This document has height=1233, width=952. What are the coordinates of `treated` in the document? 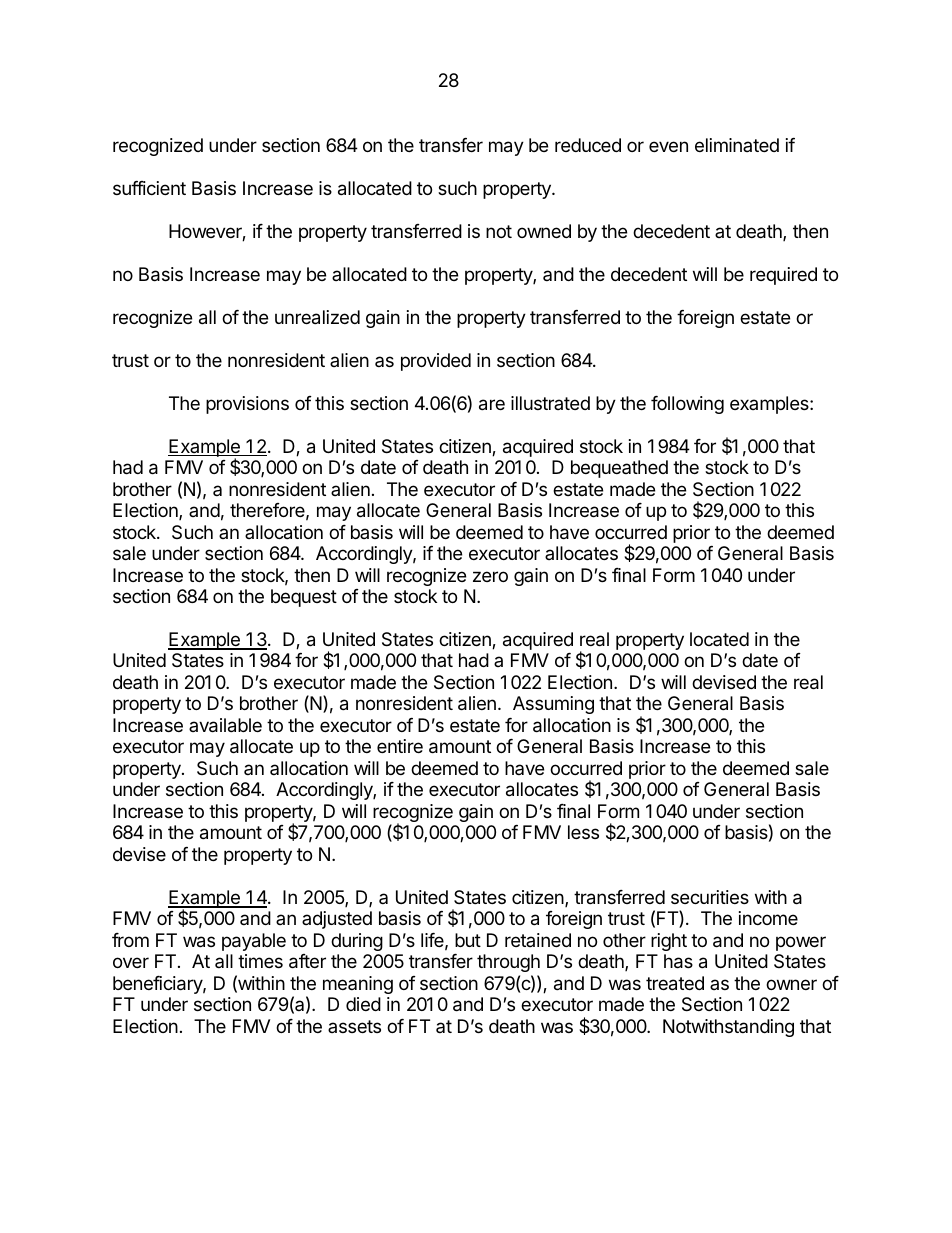 It's located at (675, 983).
